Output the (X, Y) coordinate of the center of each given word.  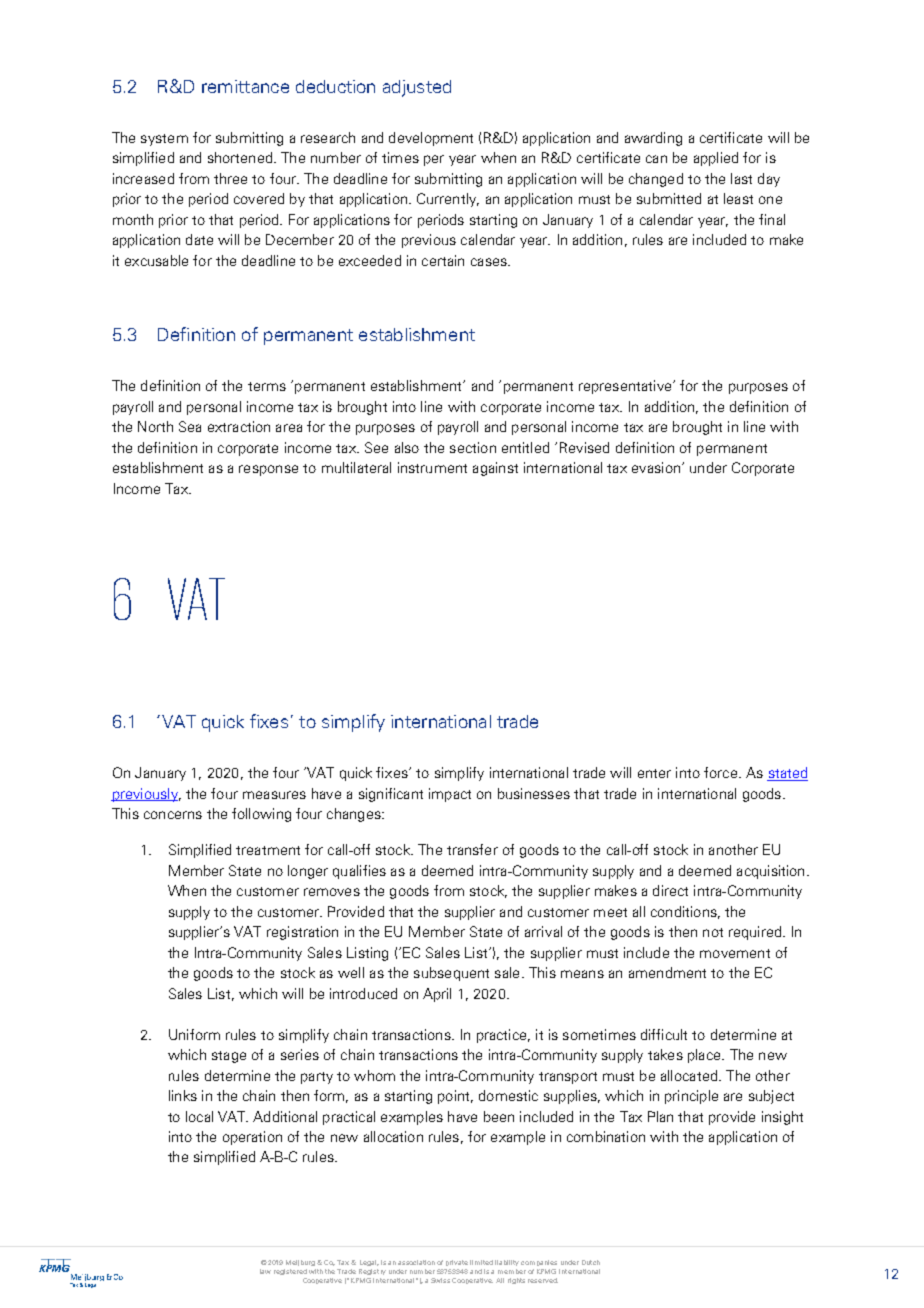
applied (716, 159)
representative (626, 387)
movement (735, 953)
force (722, 772)
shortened (240, 157)
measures (274, 795)
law (265, 1271)
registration (302, 933)
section (473, 447)
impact (450, 795)
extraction (239, 426)
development (431, 139)
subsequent (451, 974)
